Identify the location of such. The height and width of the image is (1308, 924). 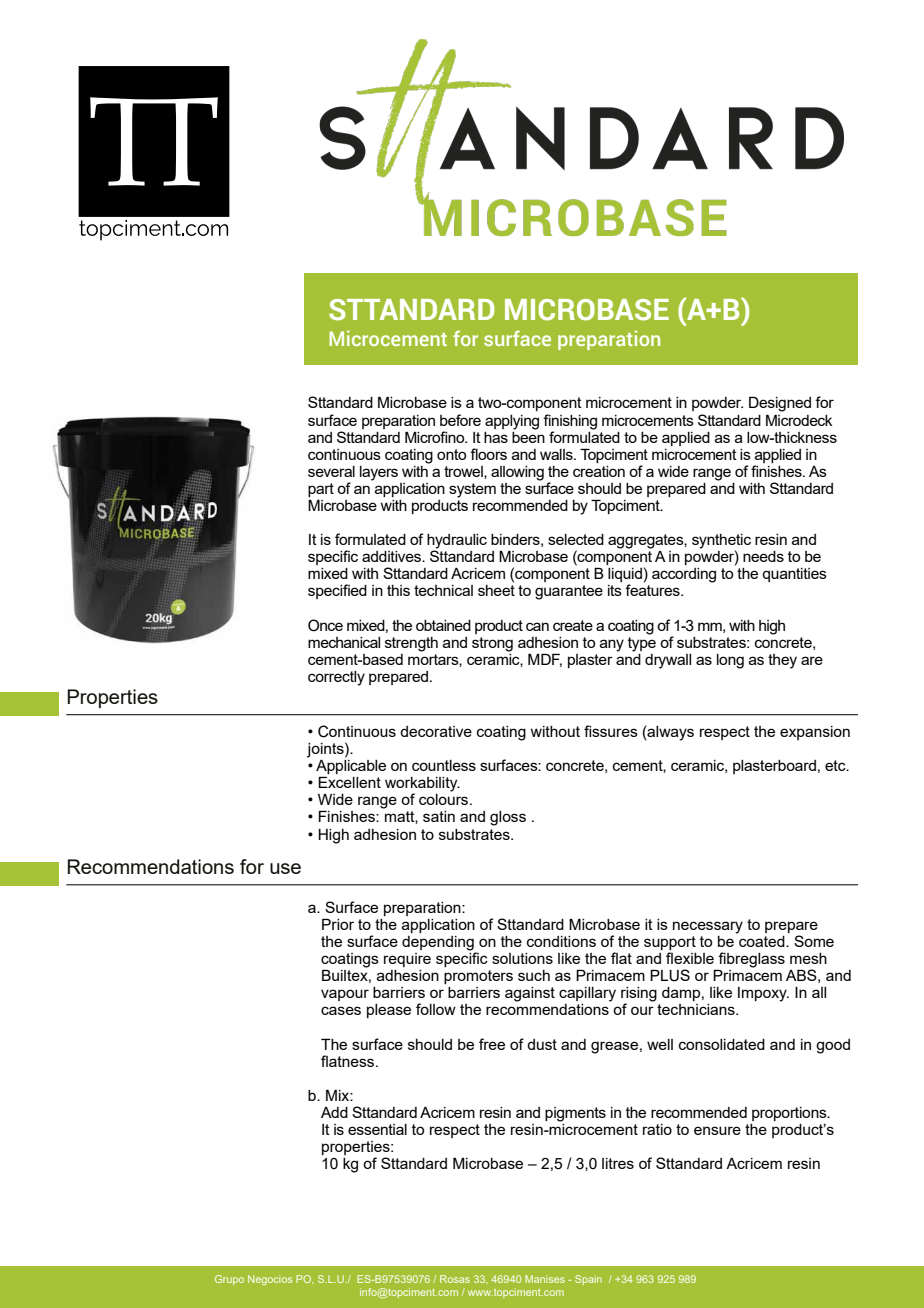
(534, 975).
